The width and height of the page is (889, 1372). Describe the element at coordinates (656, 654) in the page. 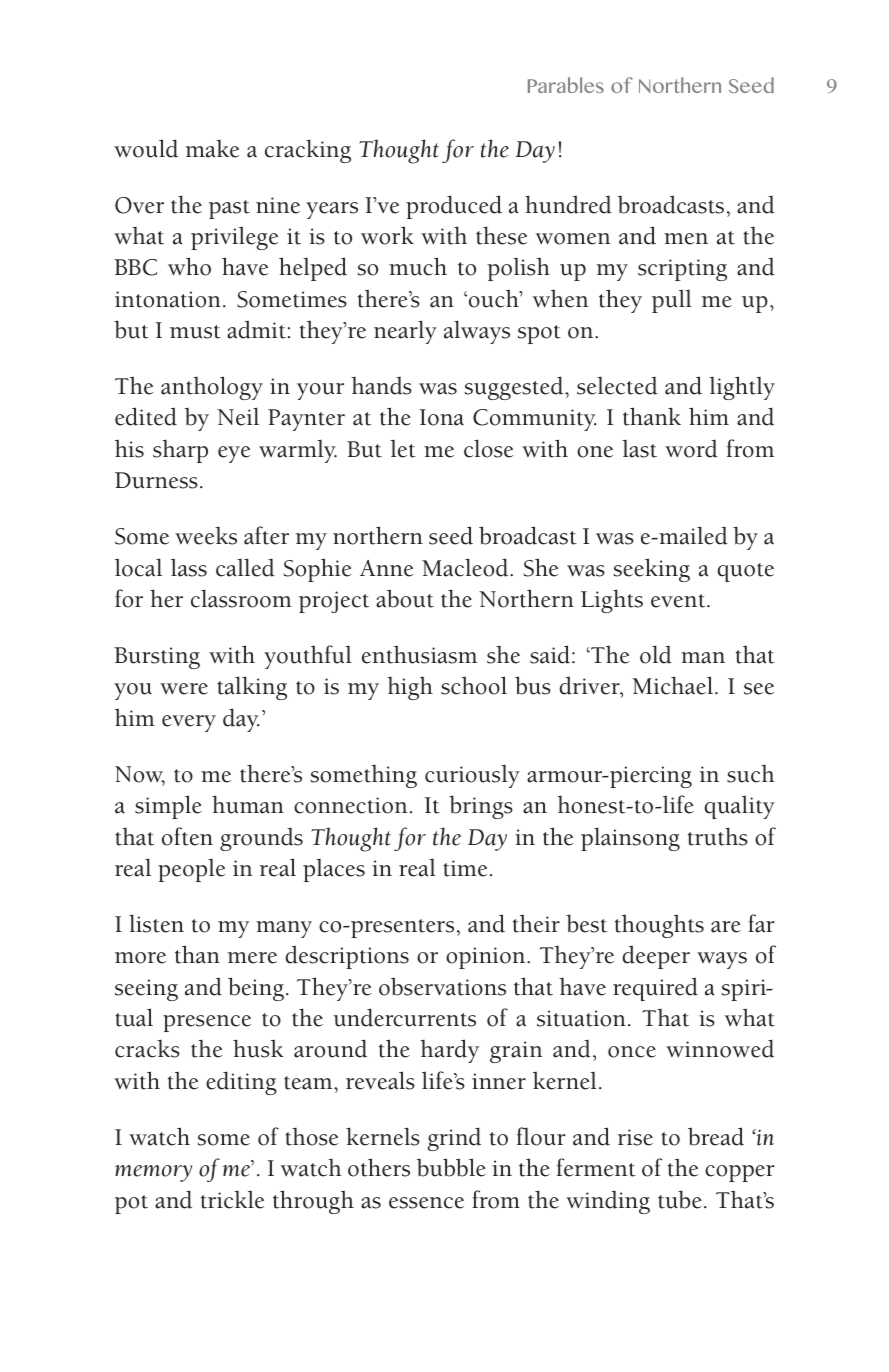

I see `old` at that location.
